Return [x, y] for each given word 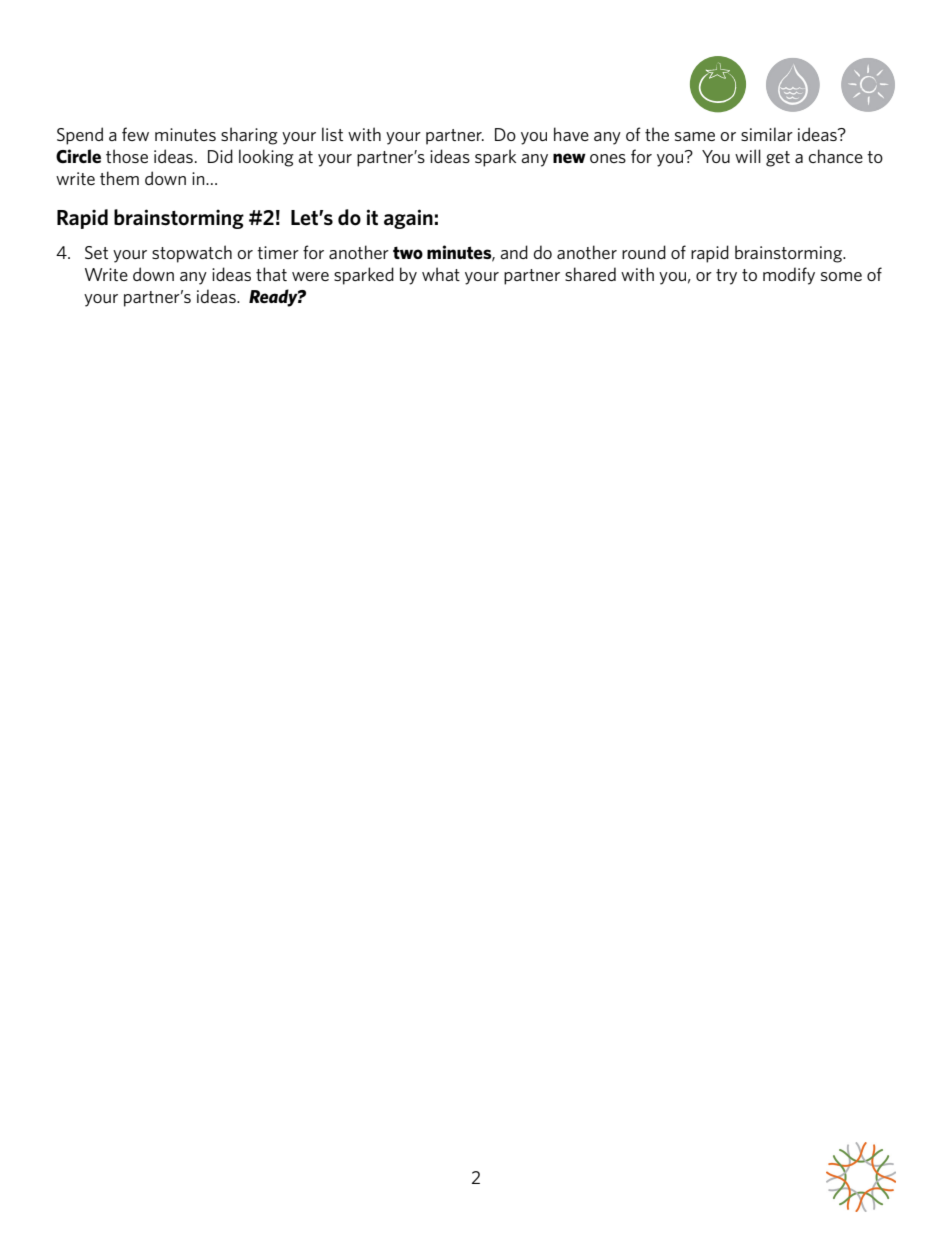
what [441, 274]
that [271, 274]
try [726, 277]
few [135, 134]
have [571, 134]
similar [767, 134]
